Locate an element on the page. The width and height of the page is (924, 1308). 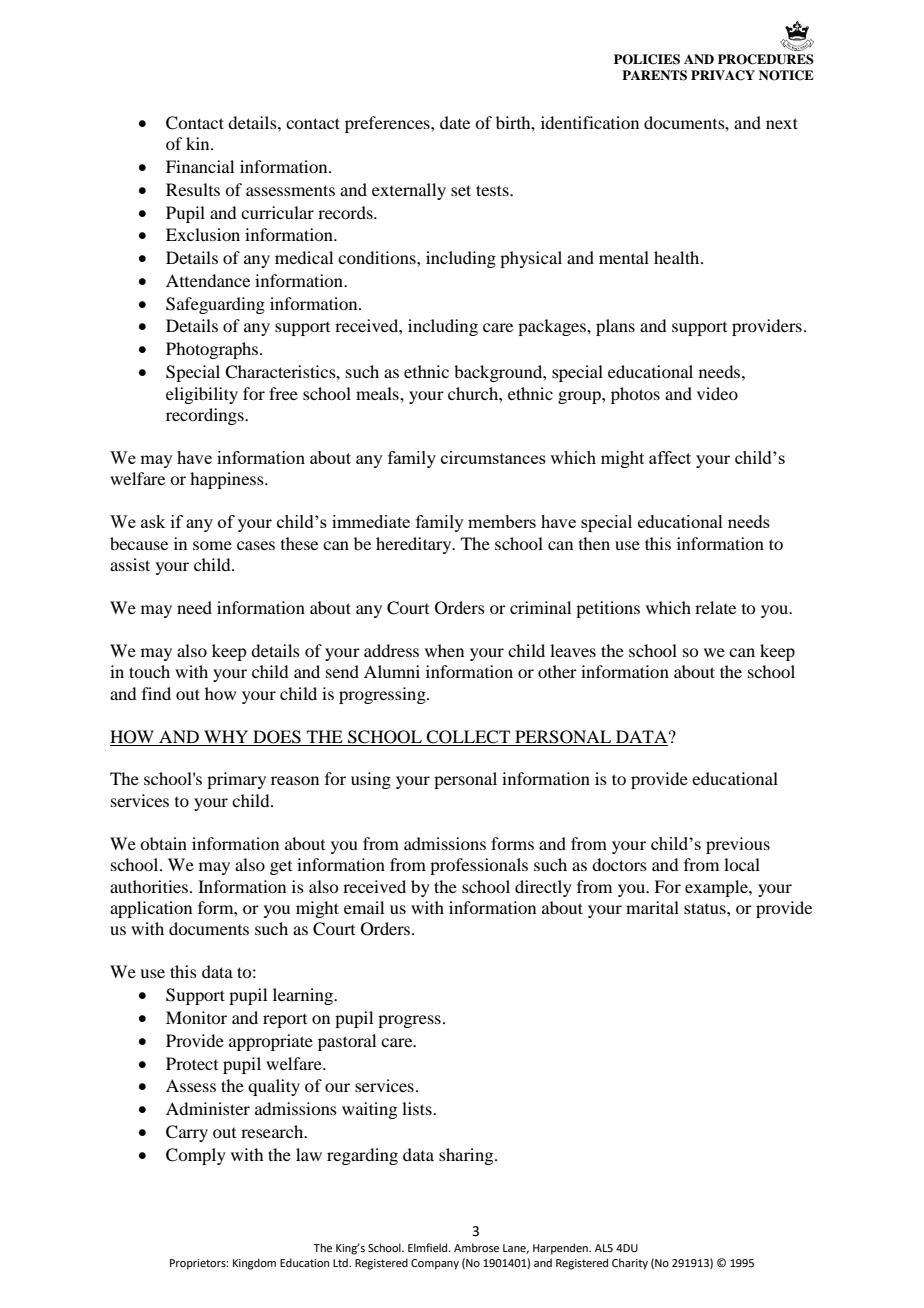
packages is located at coordinates (553, 327).
